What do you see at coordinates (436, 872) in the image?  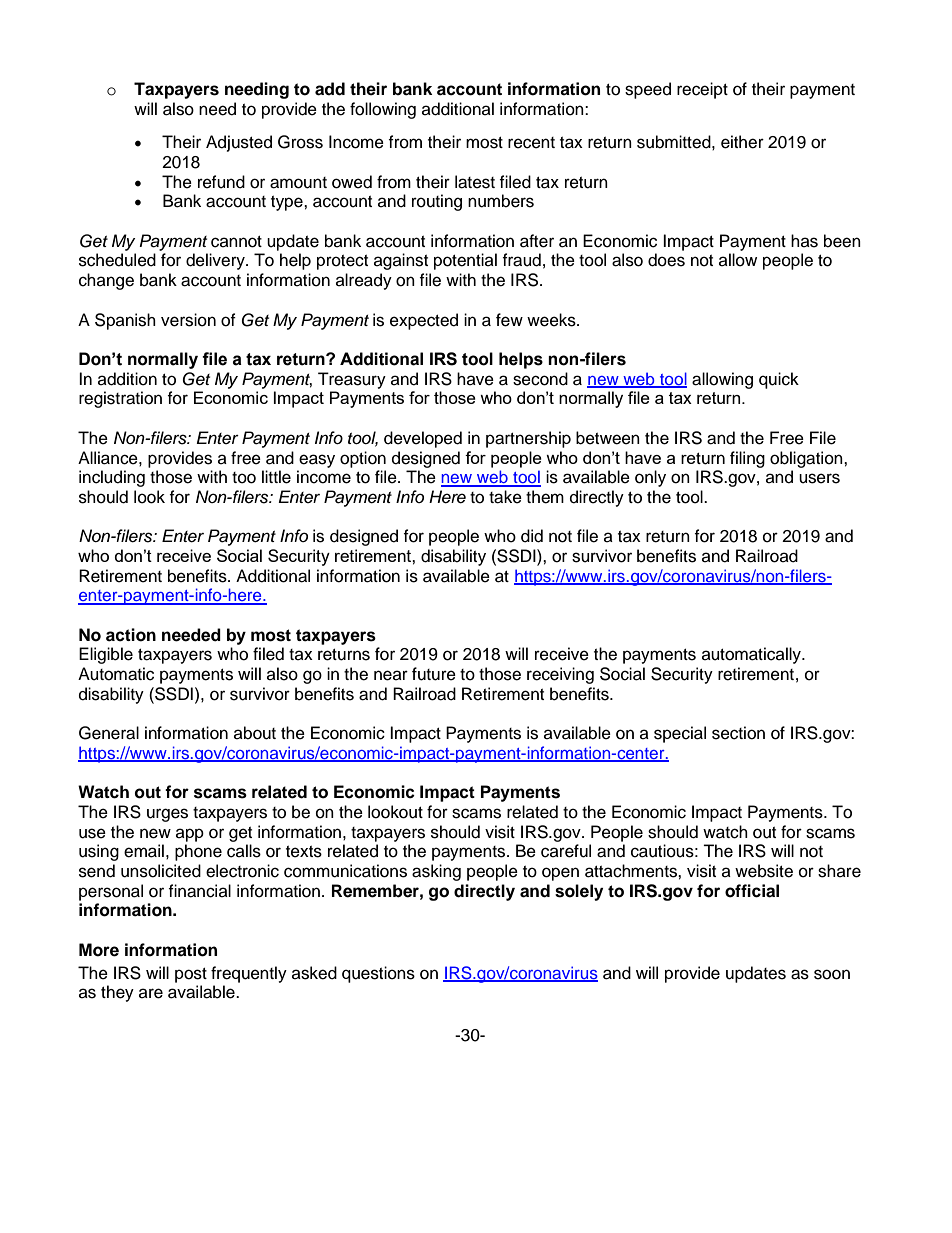 I see `asking` at bounding box center [436, 872].
